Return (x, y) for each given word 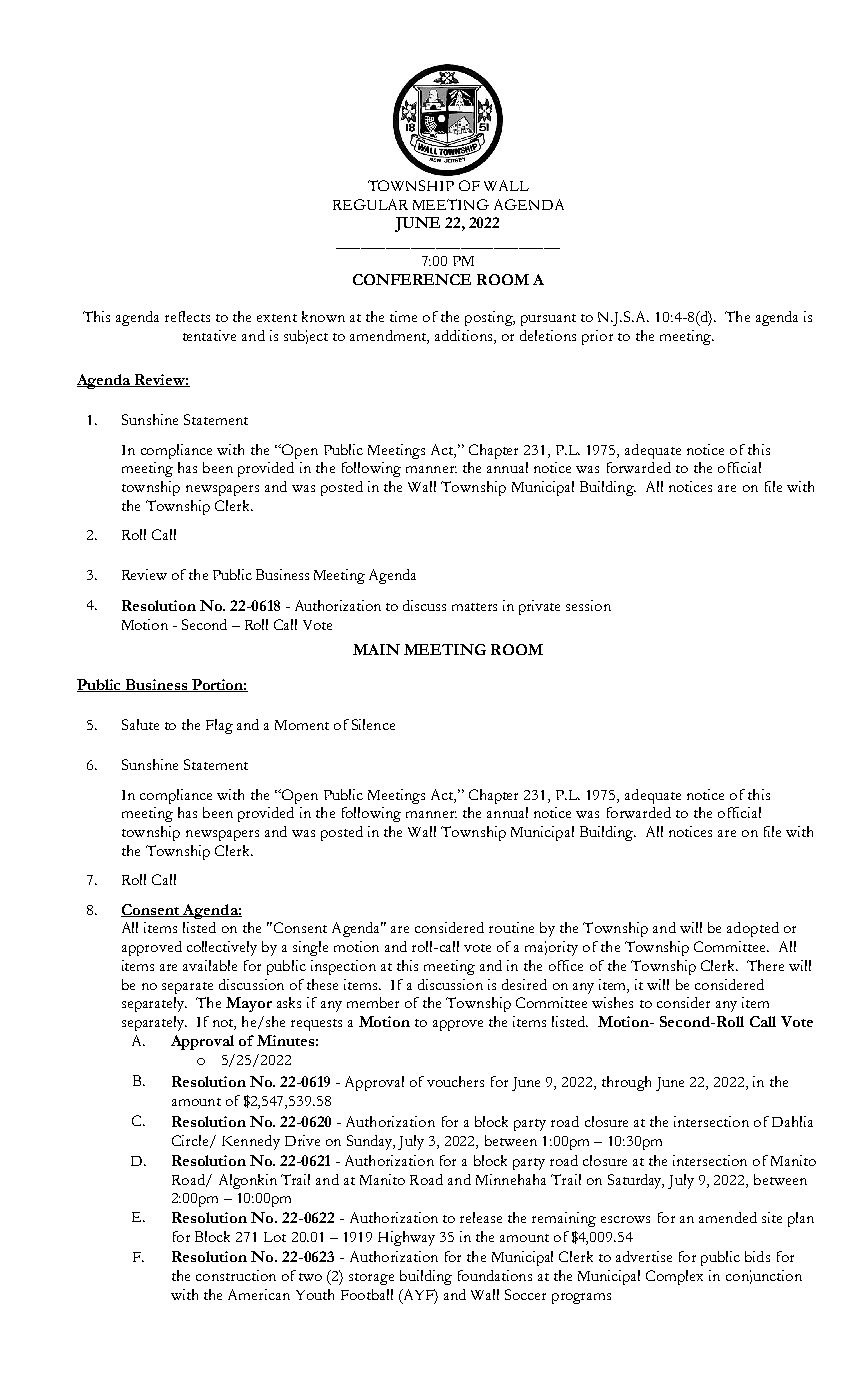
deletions (548, 335)
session (588, 605)
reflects (187, 316)
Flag (219, 726)
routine (511, 927)
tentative (209, 335)
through (626, 1083)
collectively (222, 948)
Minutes (285, 1040)
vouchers (455, 1081)
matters (474, 607)
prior (597, 337)
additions (465, 337)
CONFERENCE (412, 279)
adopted (753, 929)
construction (236, 1275)
